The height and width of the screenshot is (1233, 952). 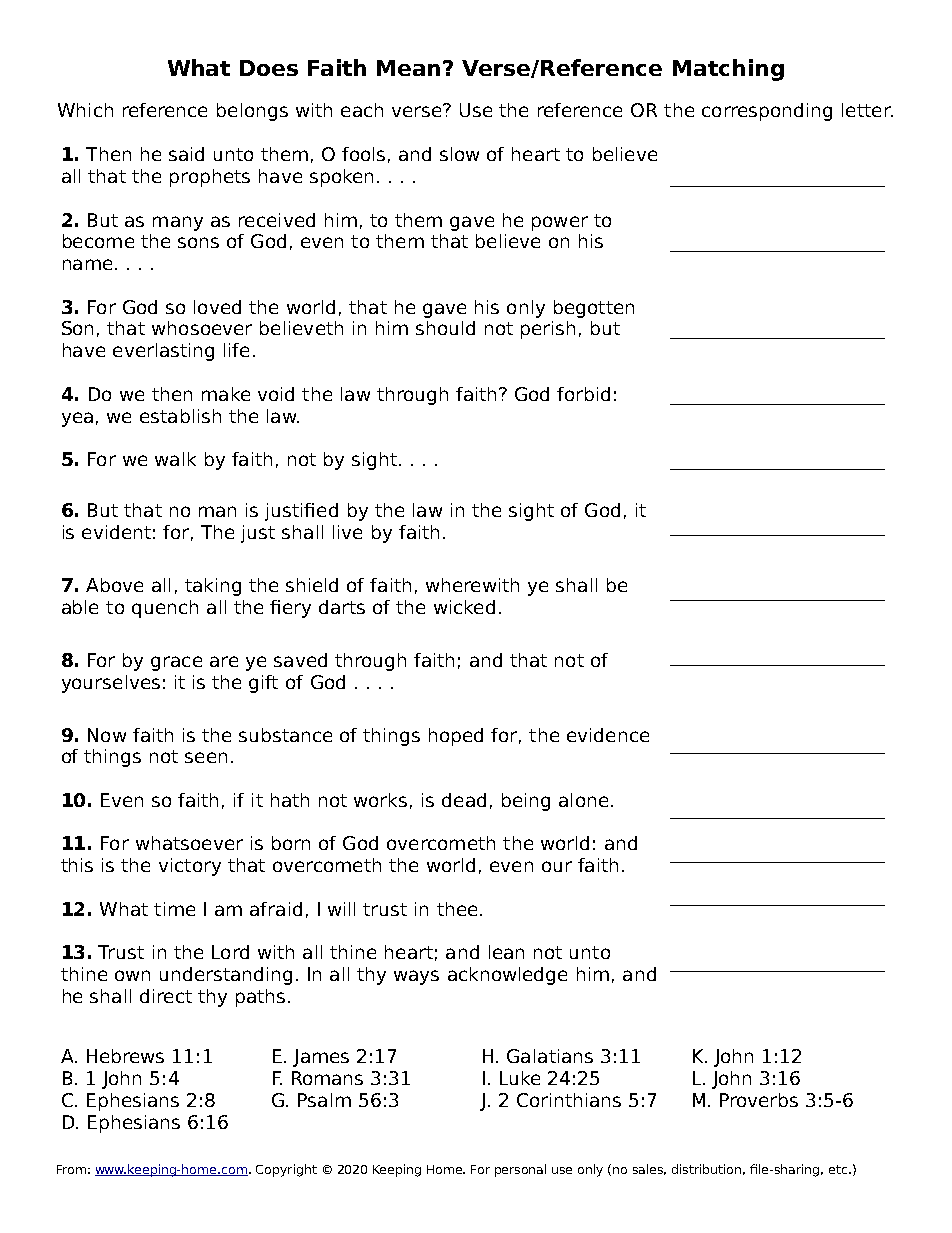 What do you see at coordinates (410, 68) in the screenshot?
I see `Mean` at bounding box center [410, 68].
